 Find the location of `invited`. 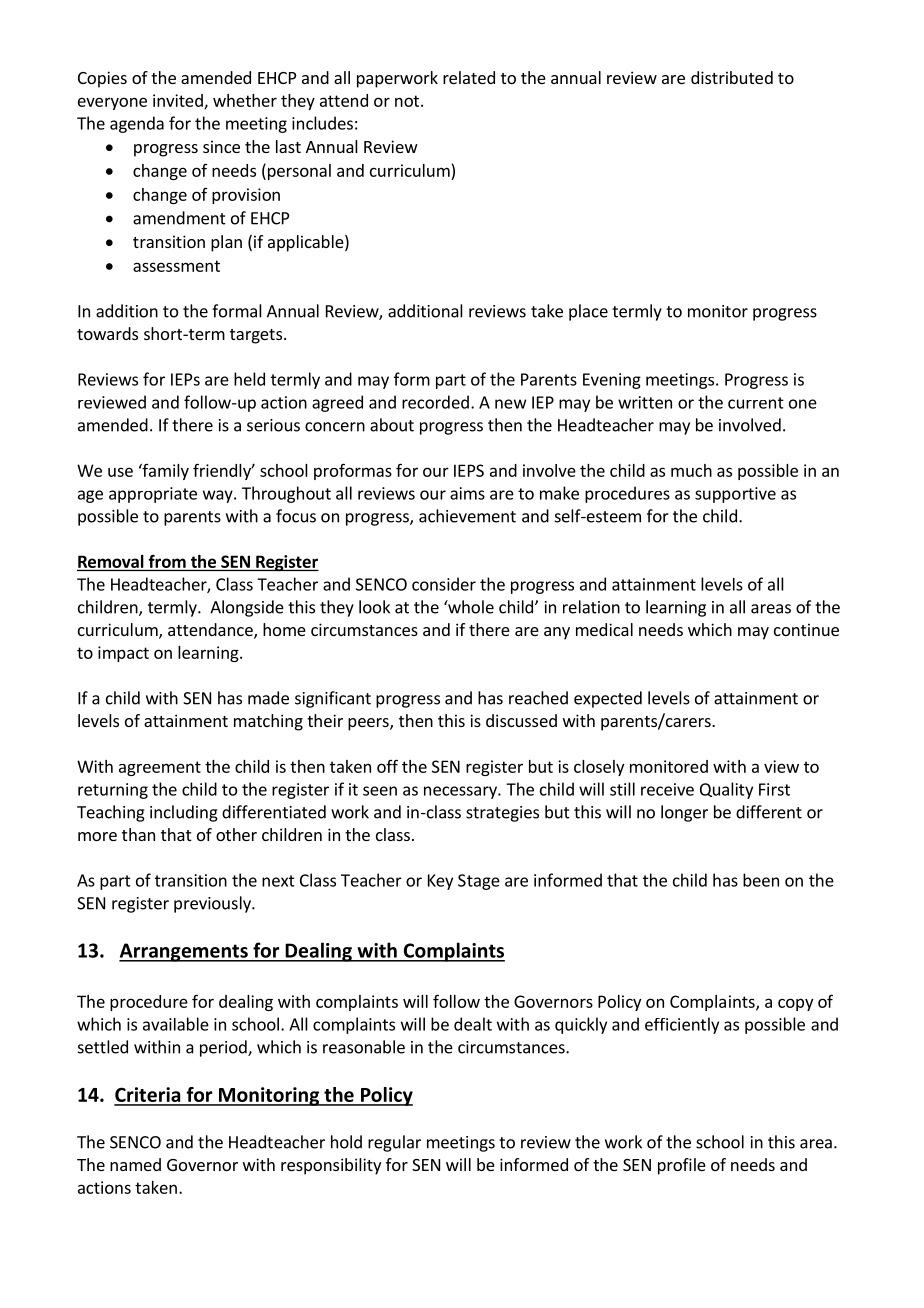

invited is located at coordinates (179, 101).
